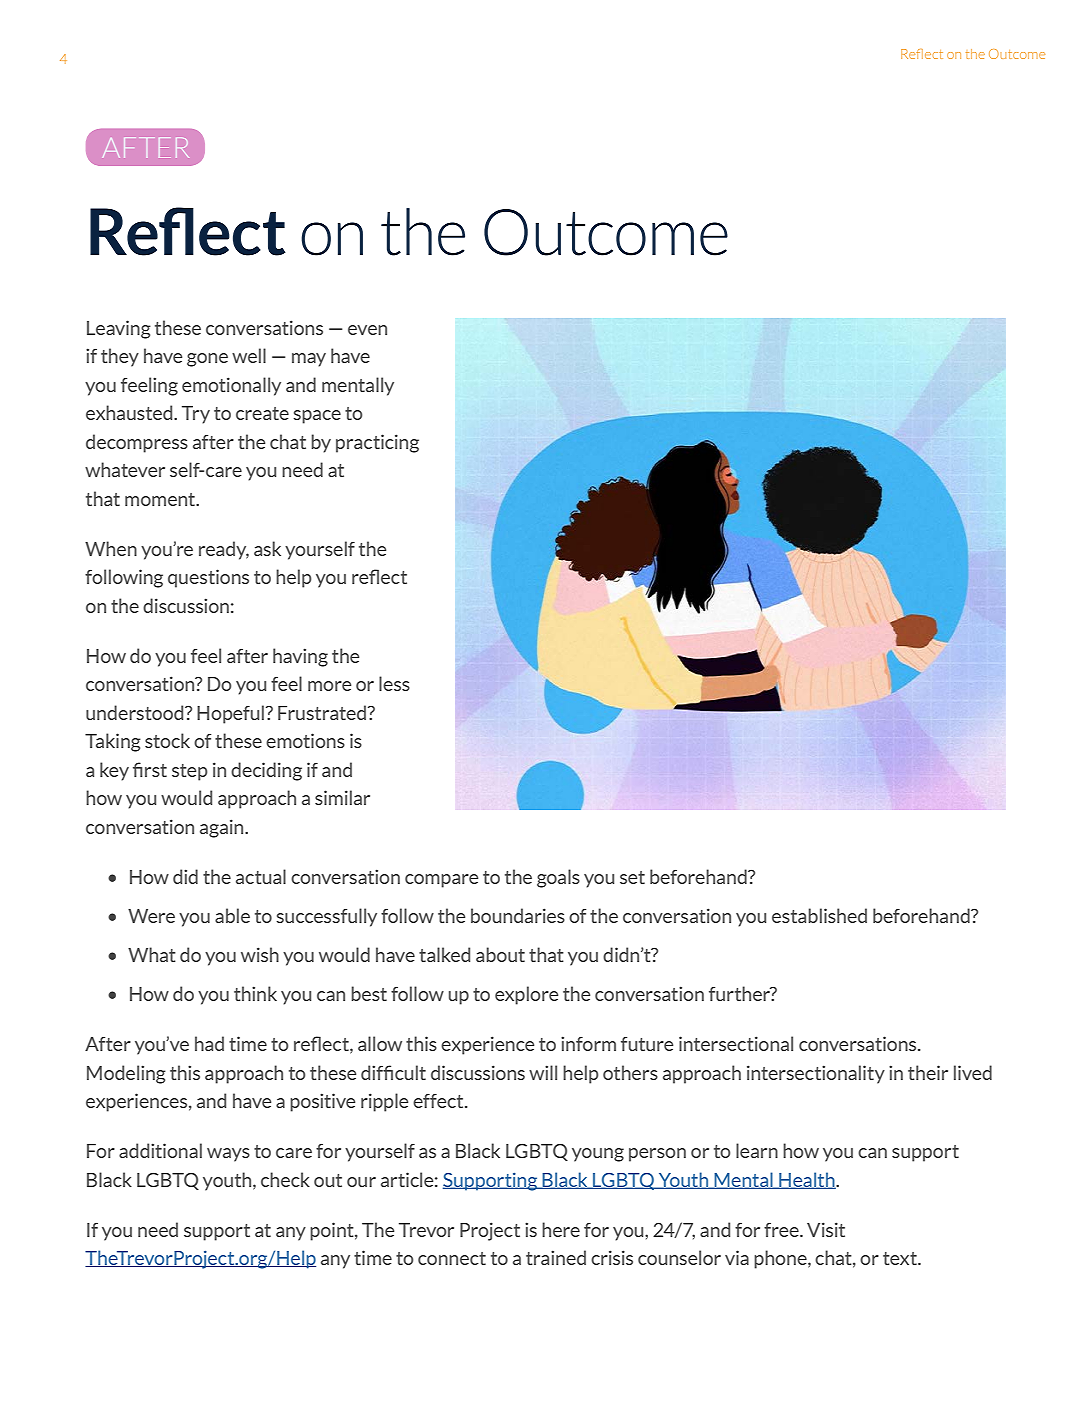  I want to click on even, so click(367, 330).
